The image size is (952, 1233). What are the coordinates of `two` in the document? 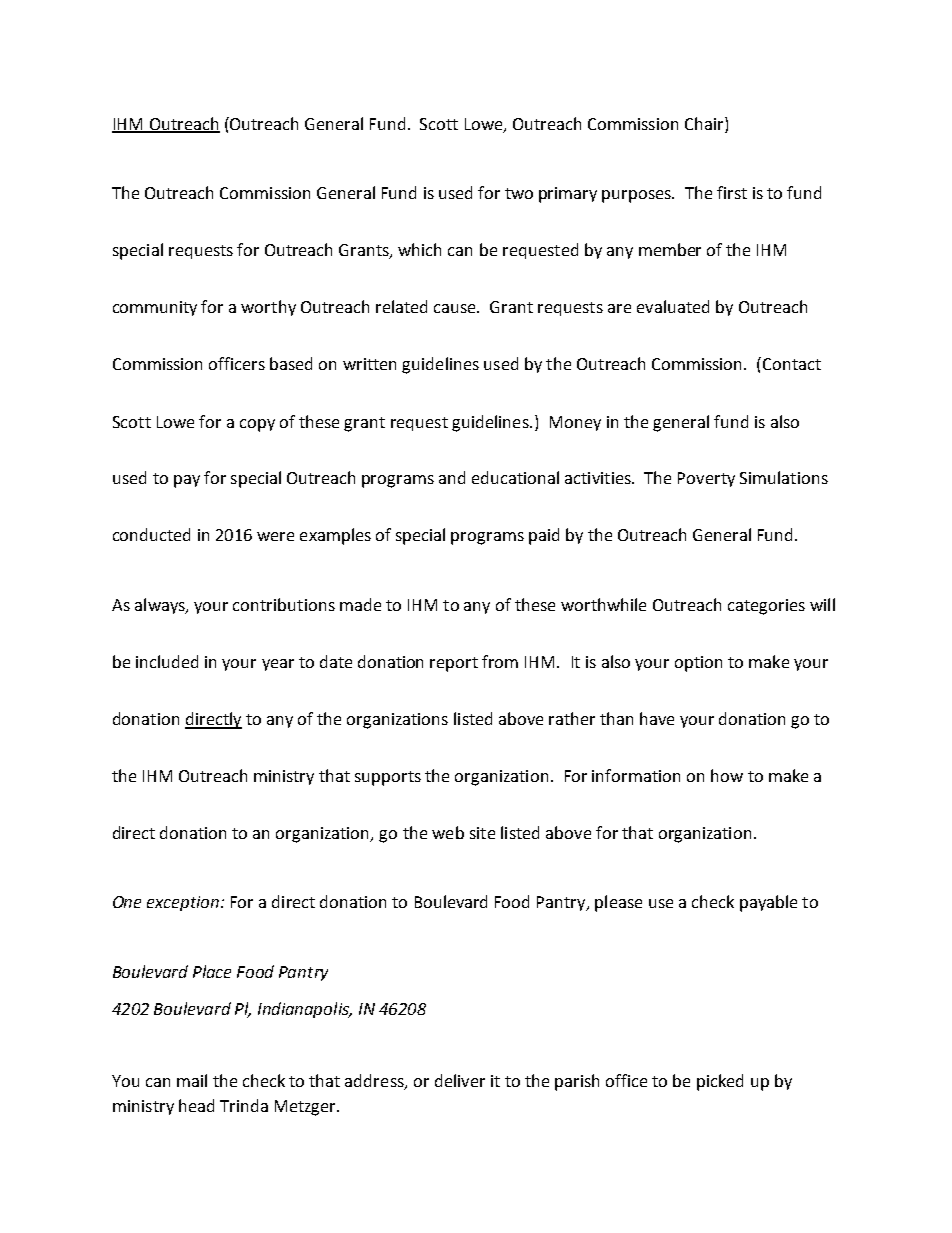 It's located at (519, 193).
